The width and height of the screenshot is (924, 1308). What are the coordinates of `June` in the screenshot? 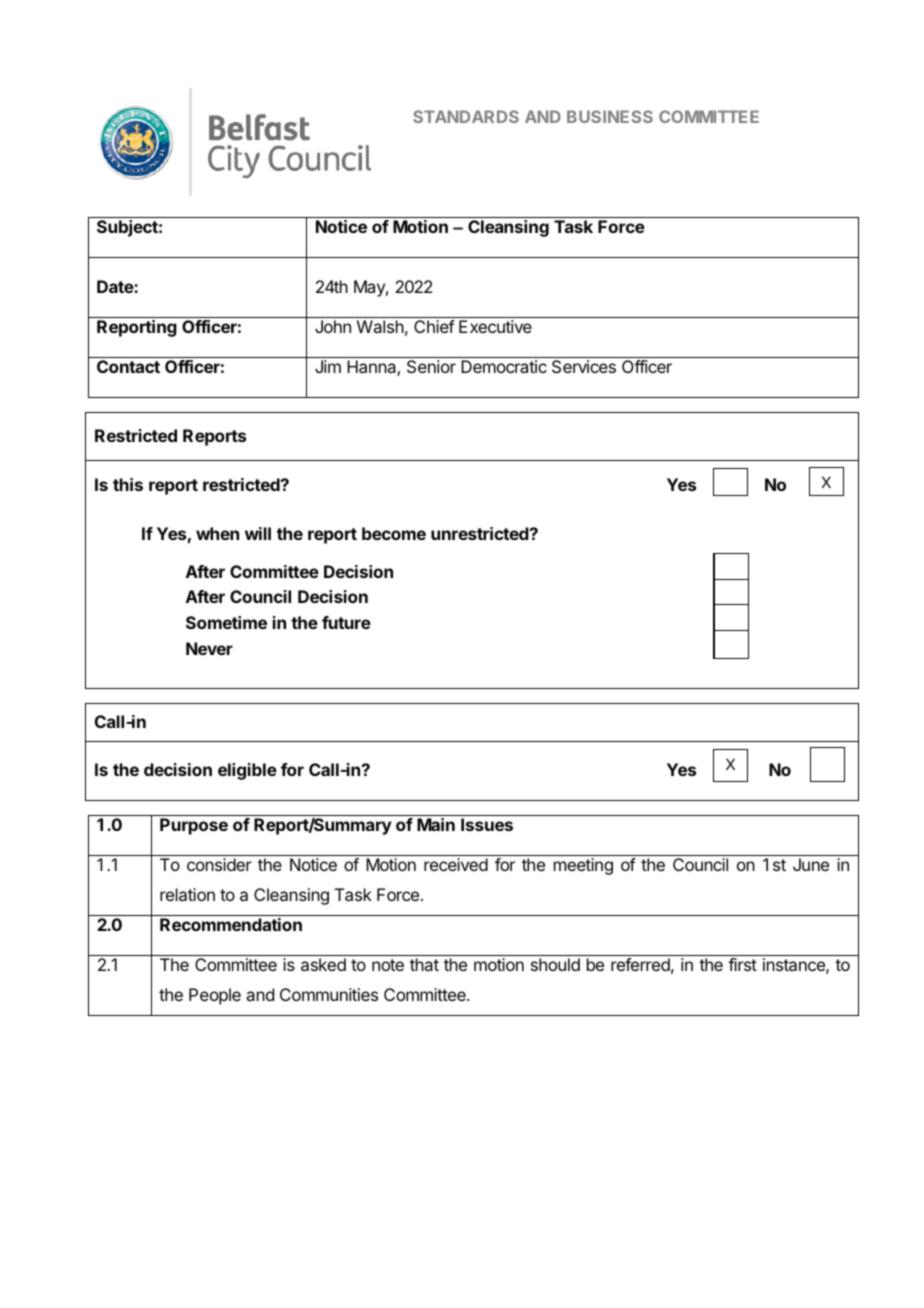 It's located at (811, 864).
